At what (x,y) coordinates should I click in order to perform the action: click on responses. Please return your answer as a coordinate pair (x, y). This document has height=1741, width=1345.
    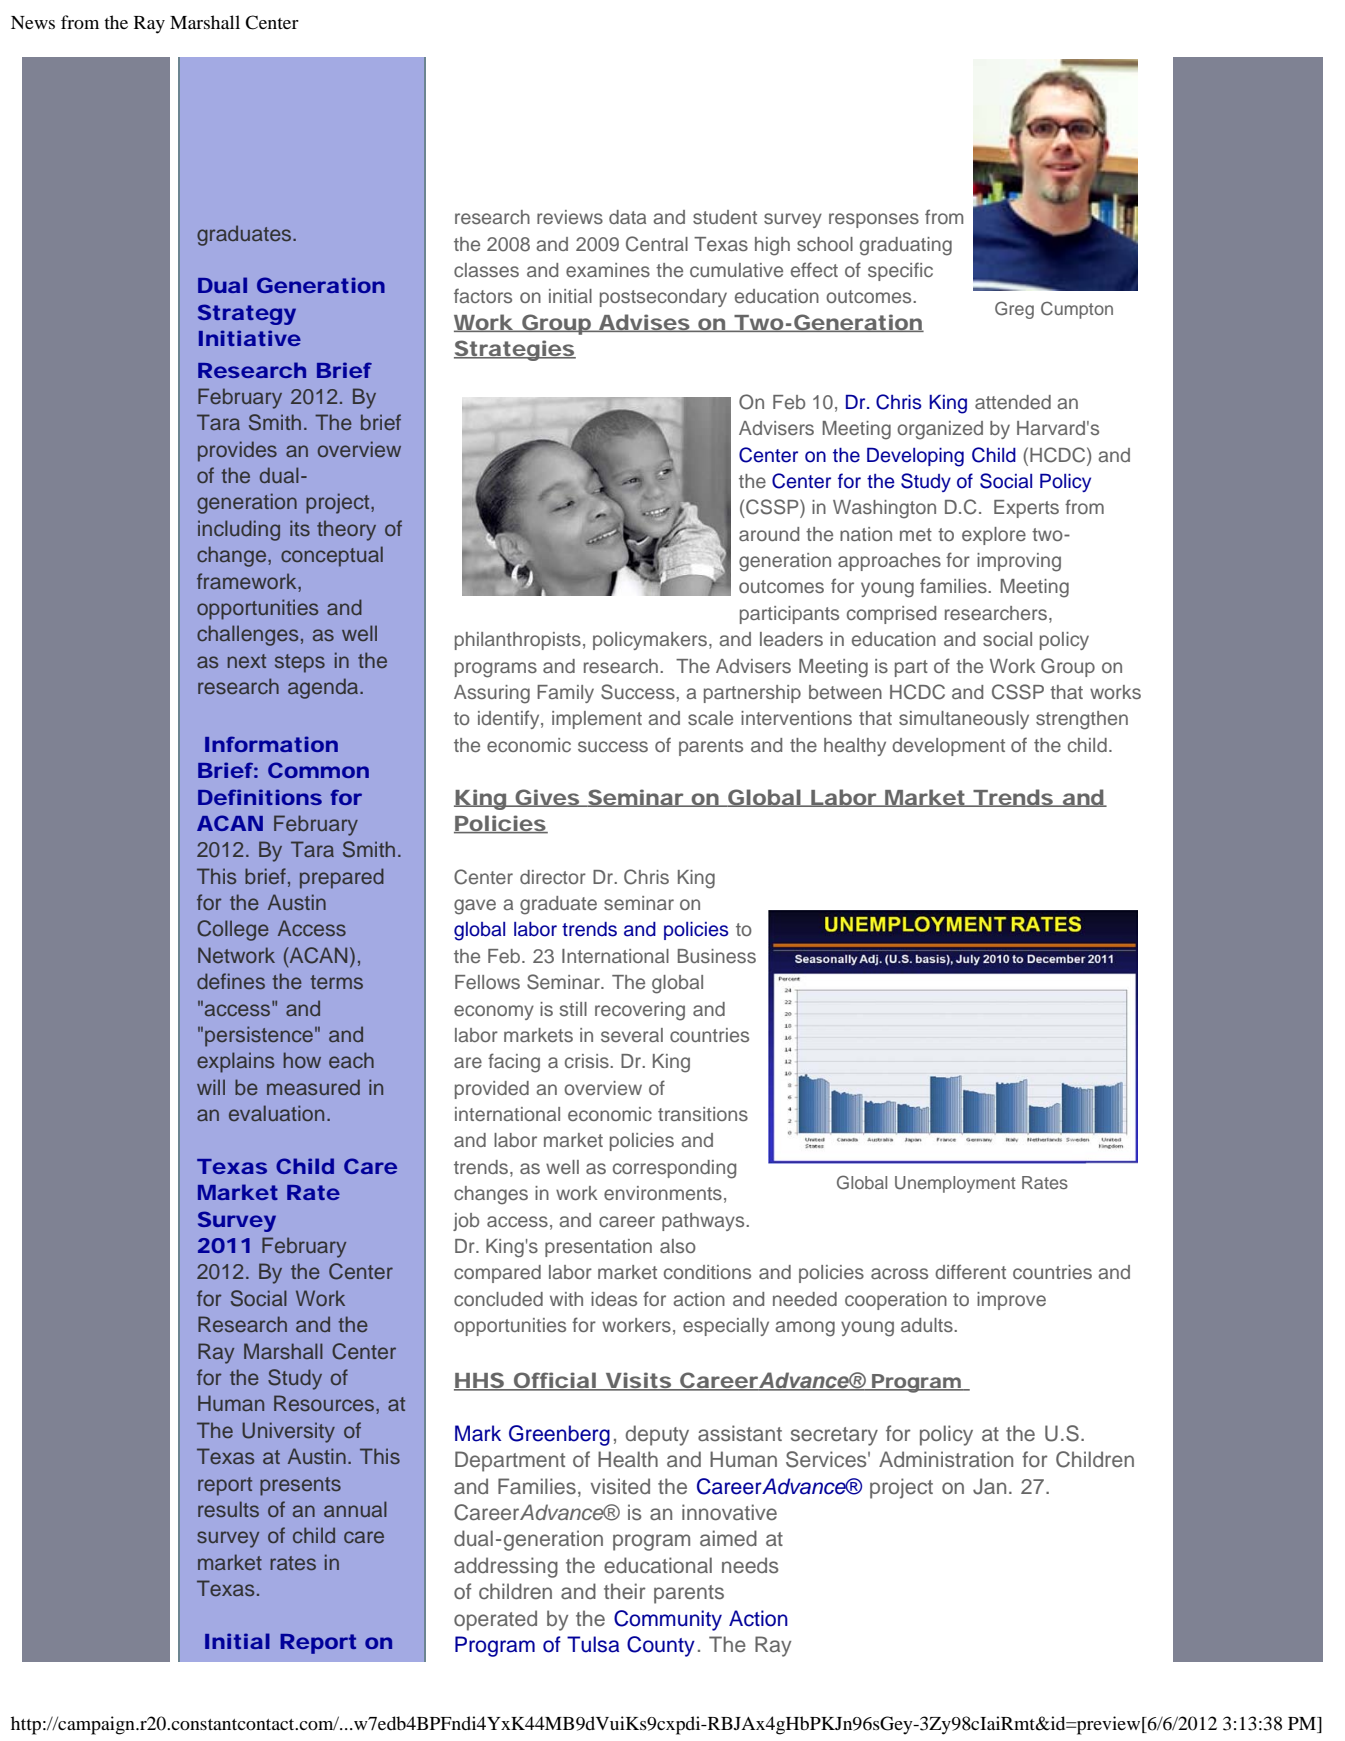
    Looking at the image, I should click on (874, 220).
